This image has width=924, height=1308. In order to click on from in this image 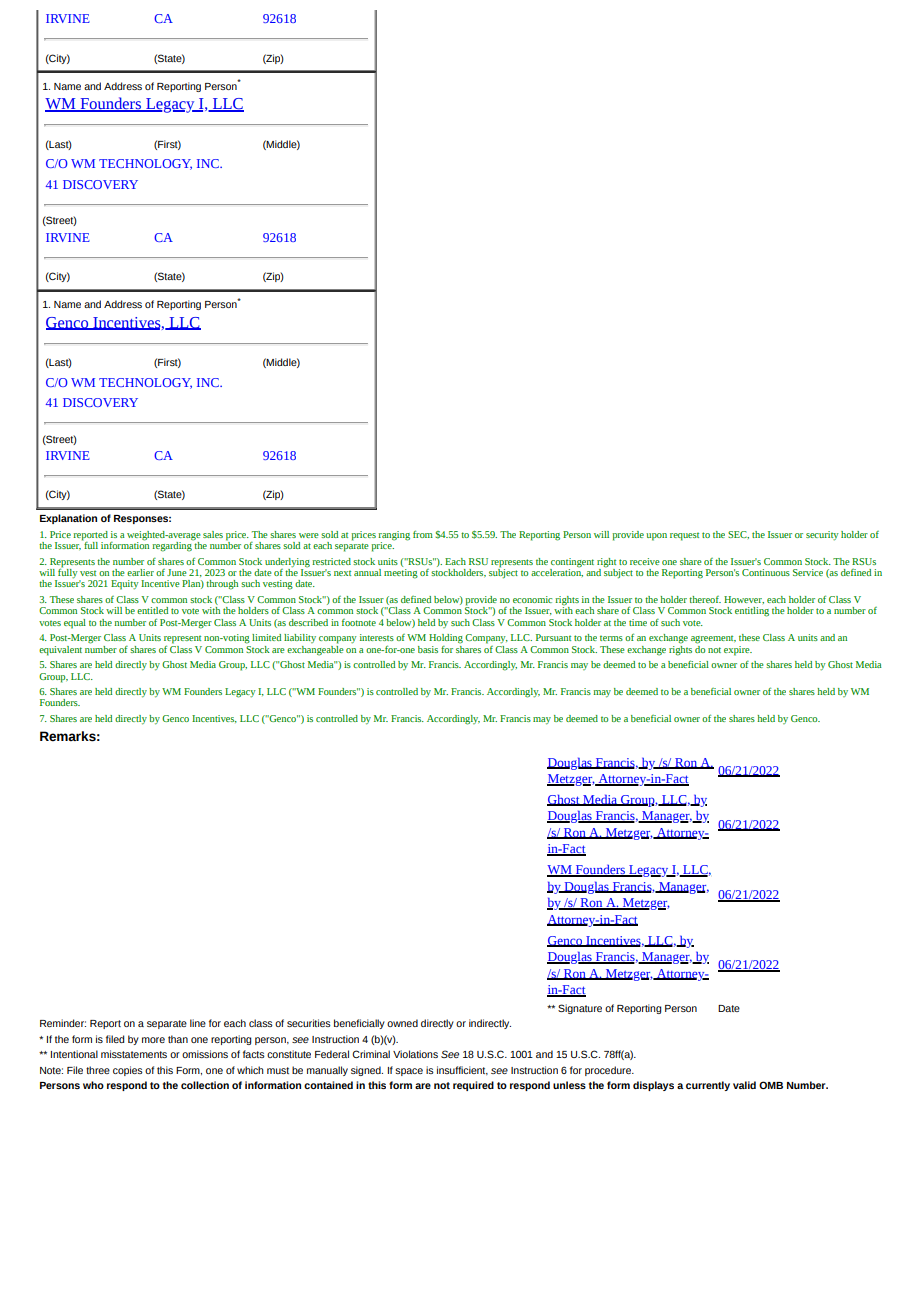, I will do `click(423, 534)`.
